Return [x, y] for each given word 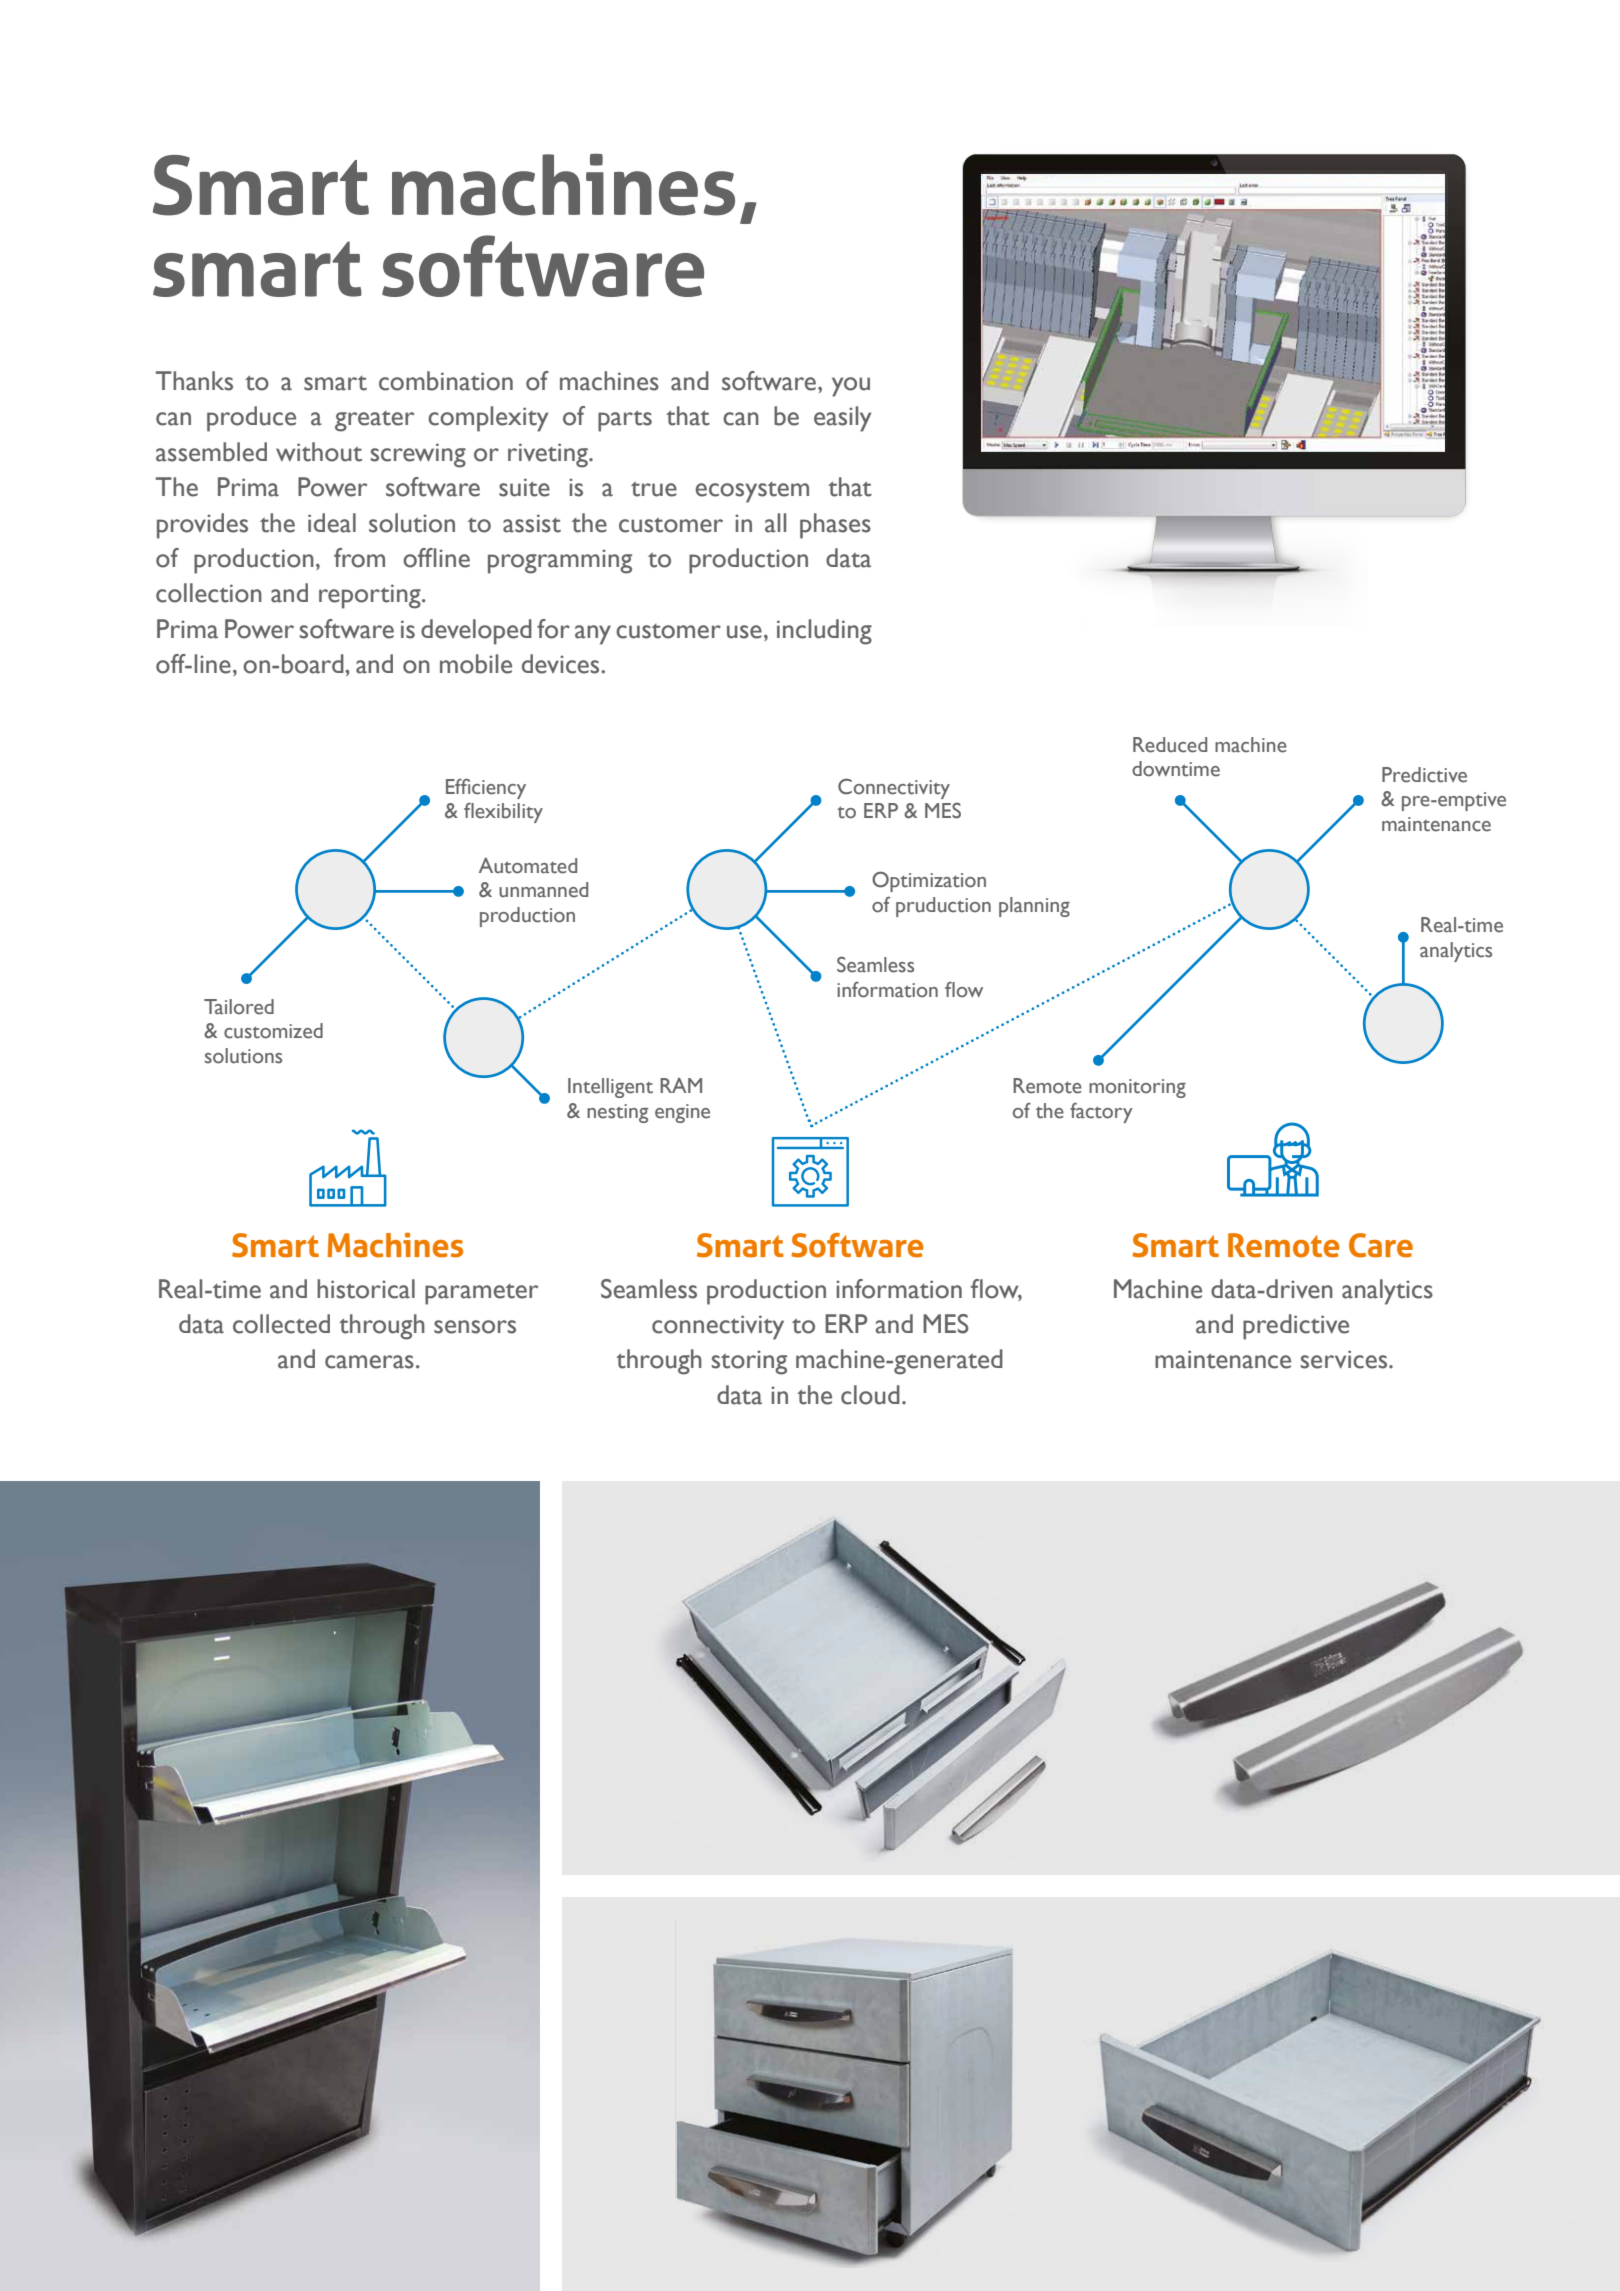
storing [749, 1362]
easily [842, 419]
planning [1034, 907]
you [851, 387]
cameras [369, 1362]
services [1345, 1359]
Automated [528, 865]
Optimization [929, 881]
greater [374, 421]
